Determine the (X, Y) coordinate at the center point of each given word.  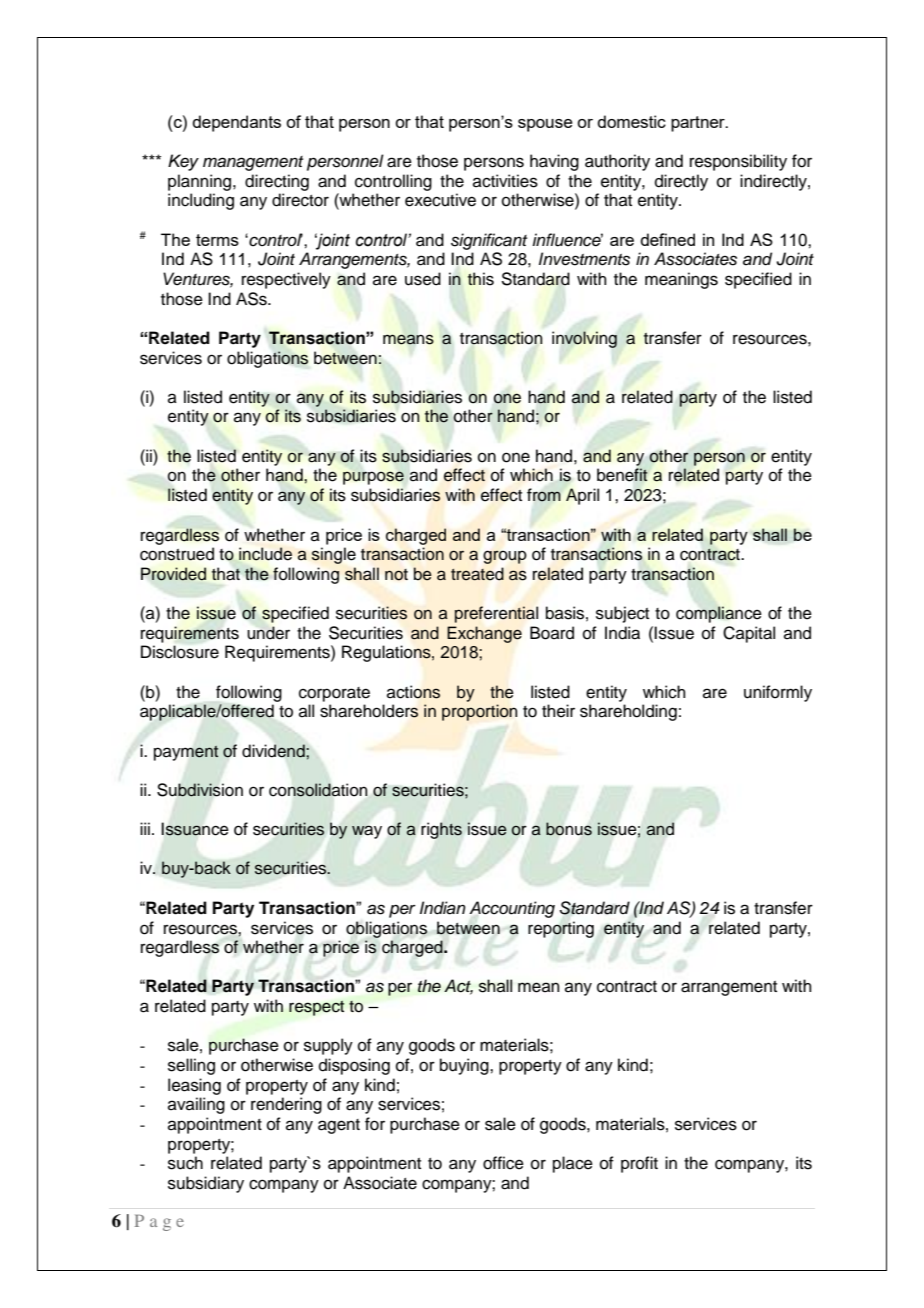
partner (699, 124)
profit (639, 1164)
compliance (719, 614)
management (253, 163)
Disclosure (180, 652)
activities (505, 181)
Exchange (484, 634)
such (185, 1163)
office (503, 1163)
